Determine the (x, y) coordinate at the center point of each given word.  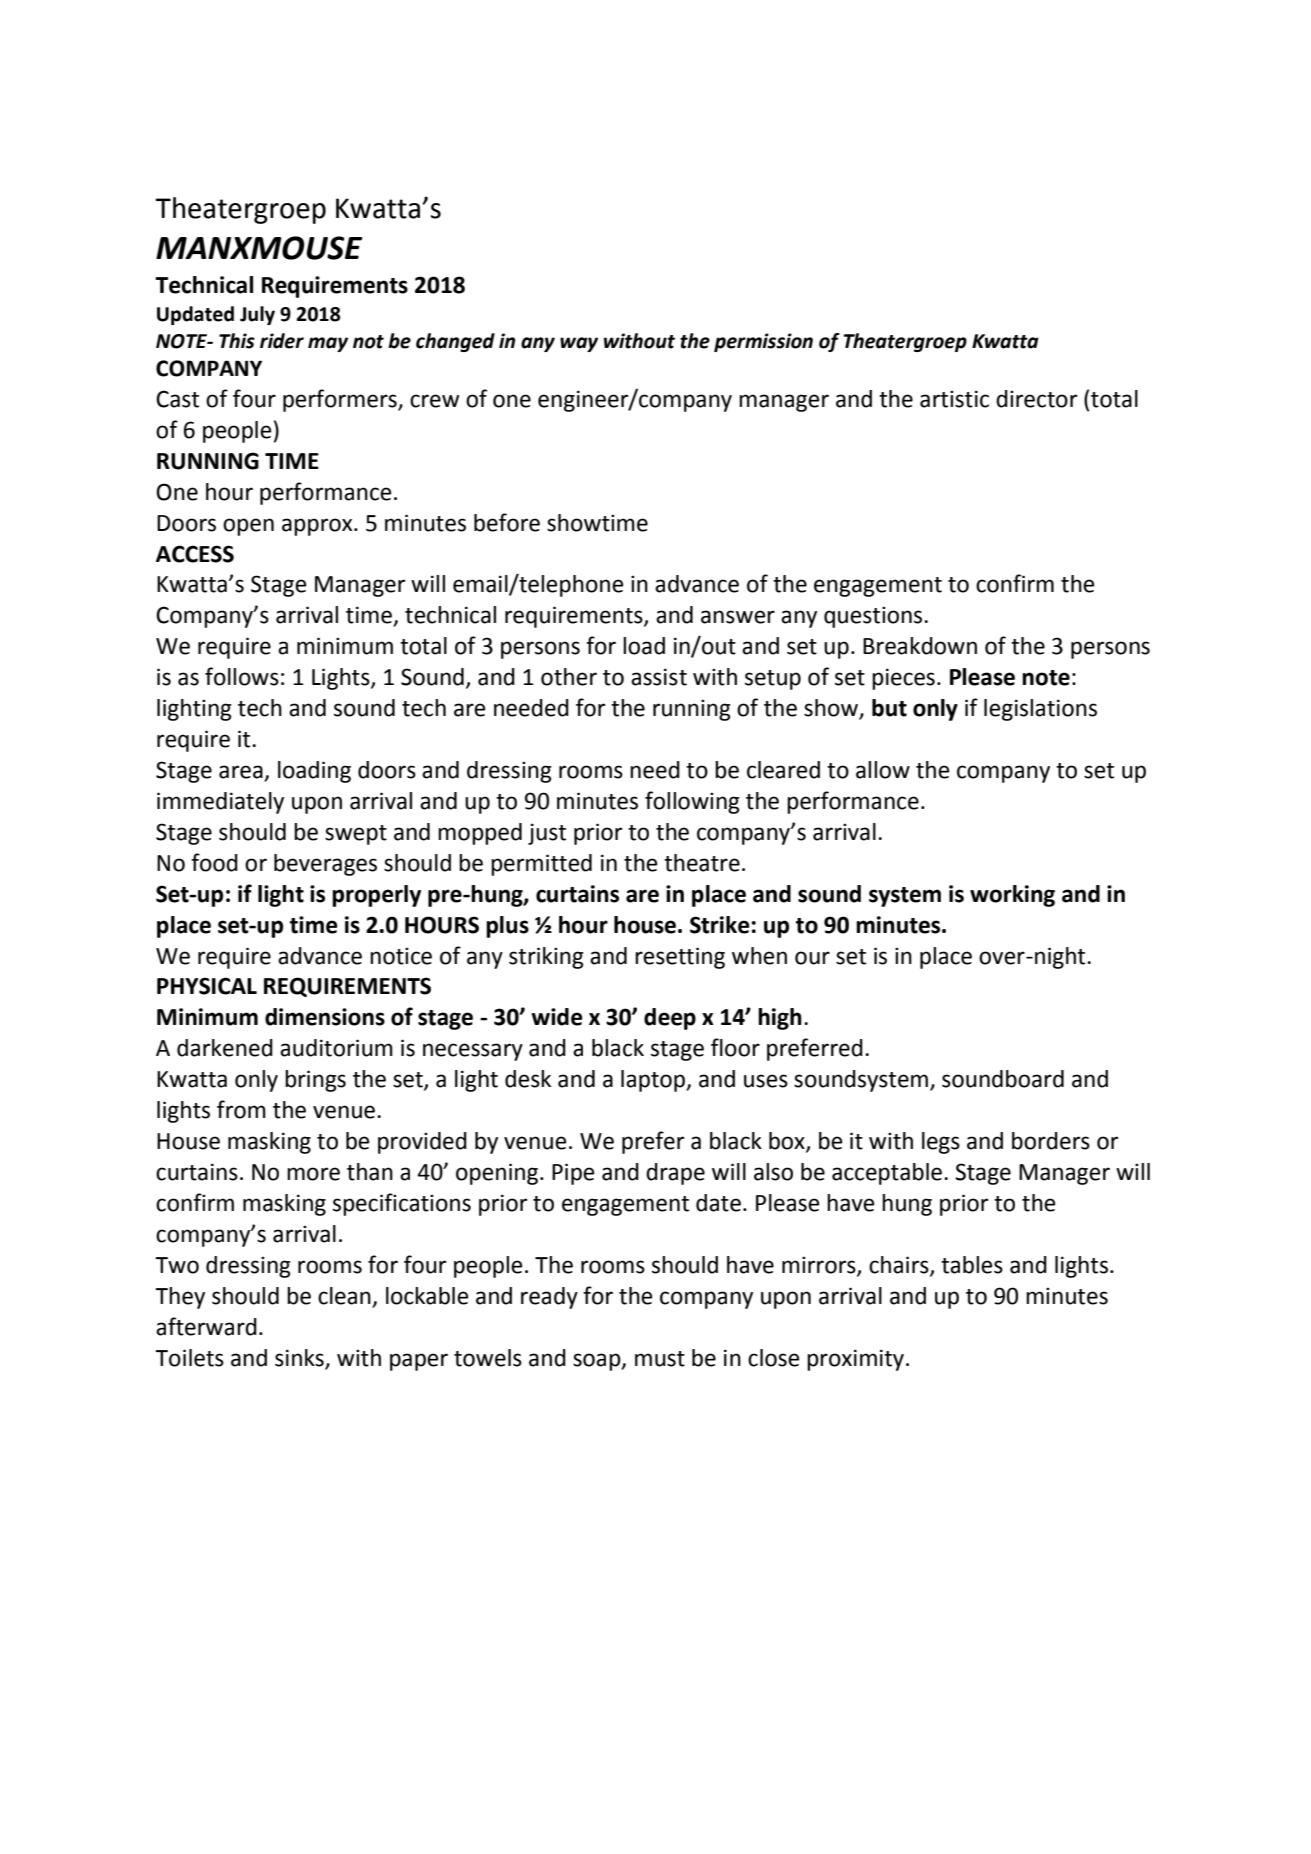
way (579, 344)
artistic (954, 399)
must (660, 1359)
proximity (857, 1360)
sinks (299, 1358)
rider (282, 341)
